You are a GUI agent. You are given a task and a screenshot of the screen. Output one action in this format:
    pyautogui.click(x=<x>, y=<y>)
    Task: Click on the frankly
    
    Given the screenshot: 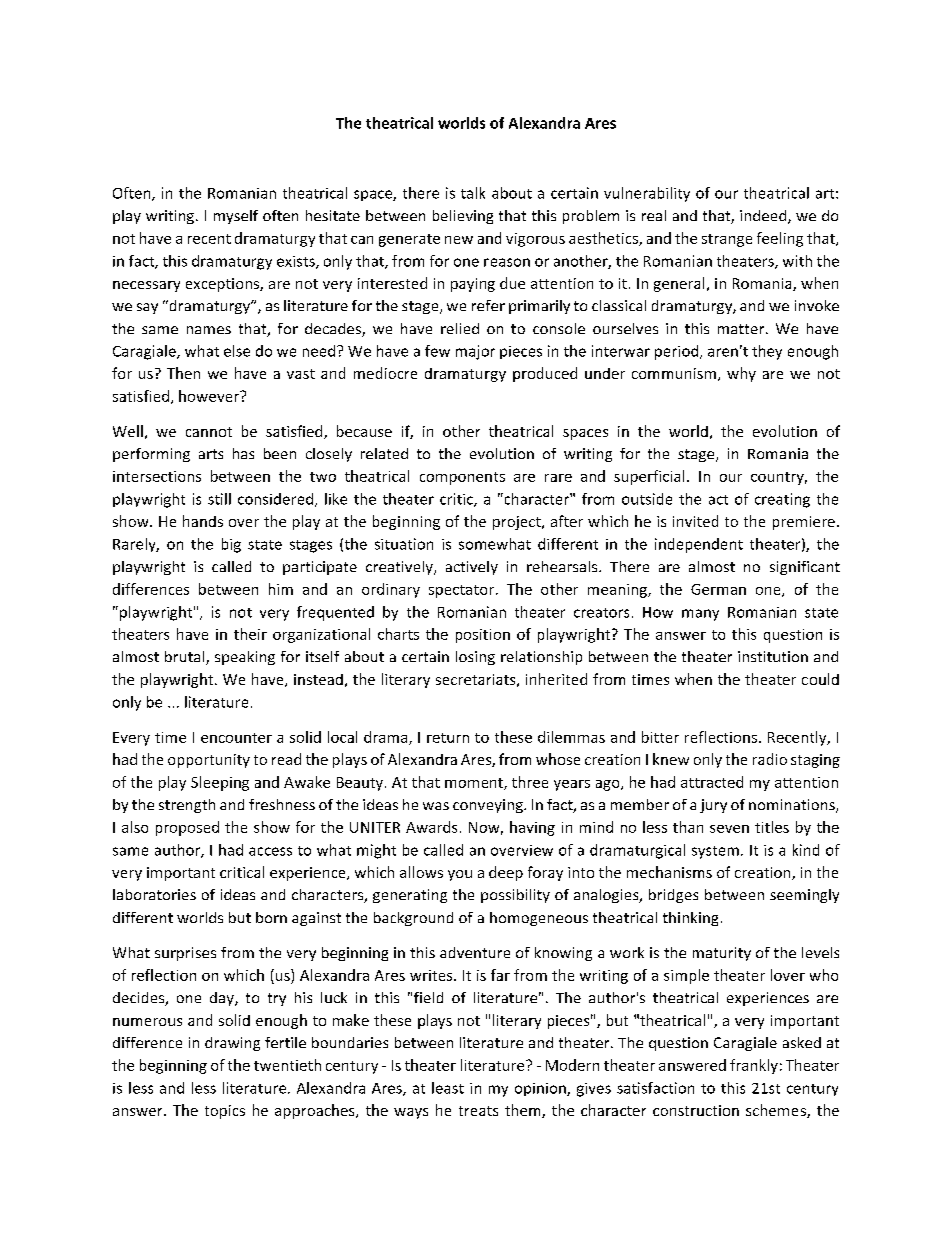 What is the action you would take?
    pyautogui.click(x=754, y=1066)
